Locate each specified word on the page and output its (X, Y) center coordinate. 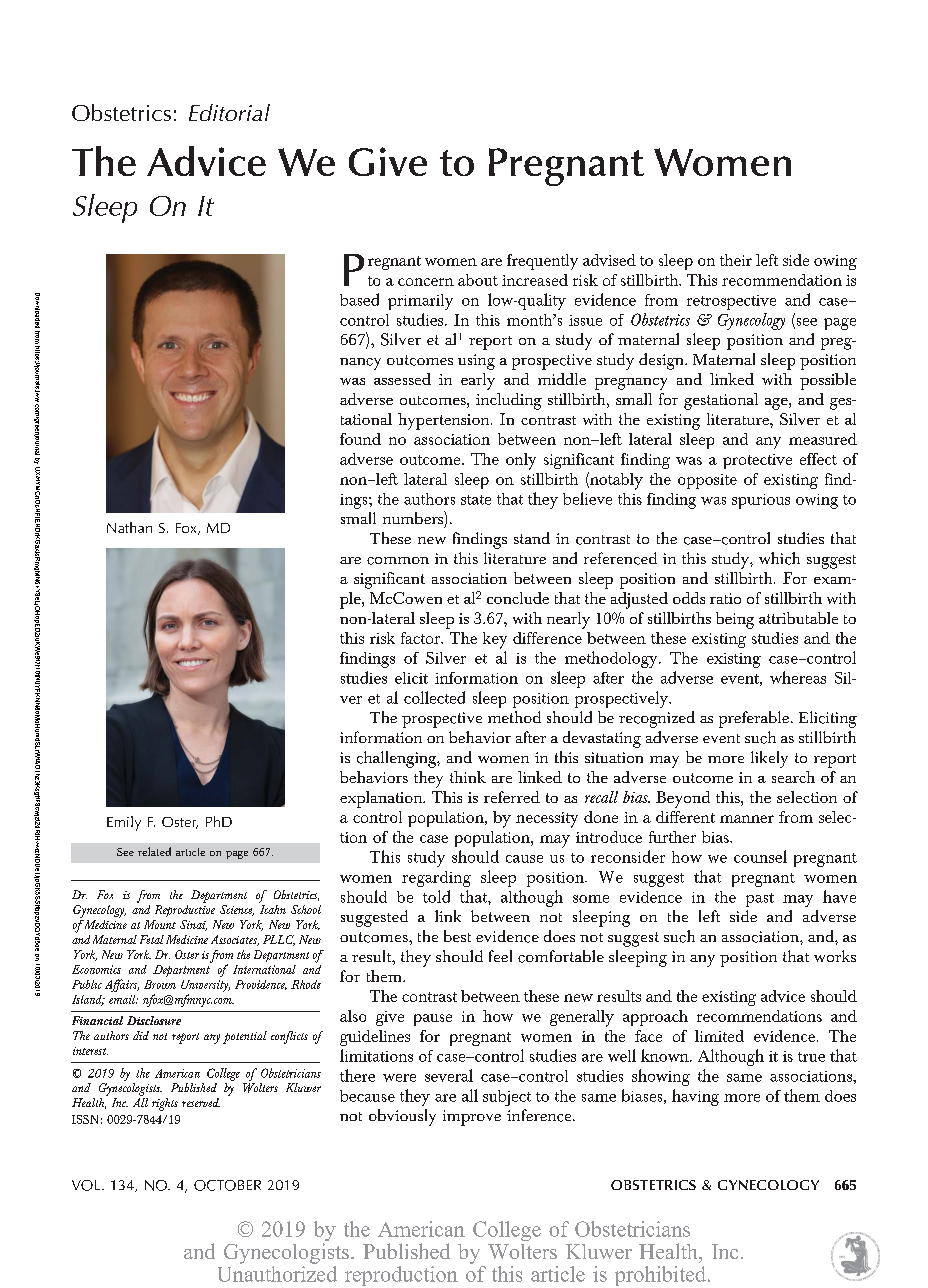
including (509, 401)
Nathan (129, 527)
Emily (124, 823)
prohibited (660, 1276)
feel (500, 956)
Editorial (229, 112)
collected (434, 697)
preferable (755, 719)
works (835, 956)
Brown (160, 984)
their (736, 260)
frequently (542, 262)
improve (472, 1118)
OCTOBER (227, 1185)
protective (757, 461)
